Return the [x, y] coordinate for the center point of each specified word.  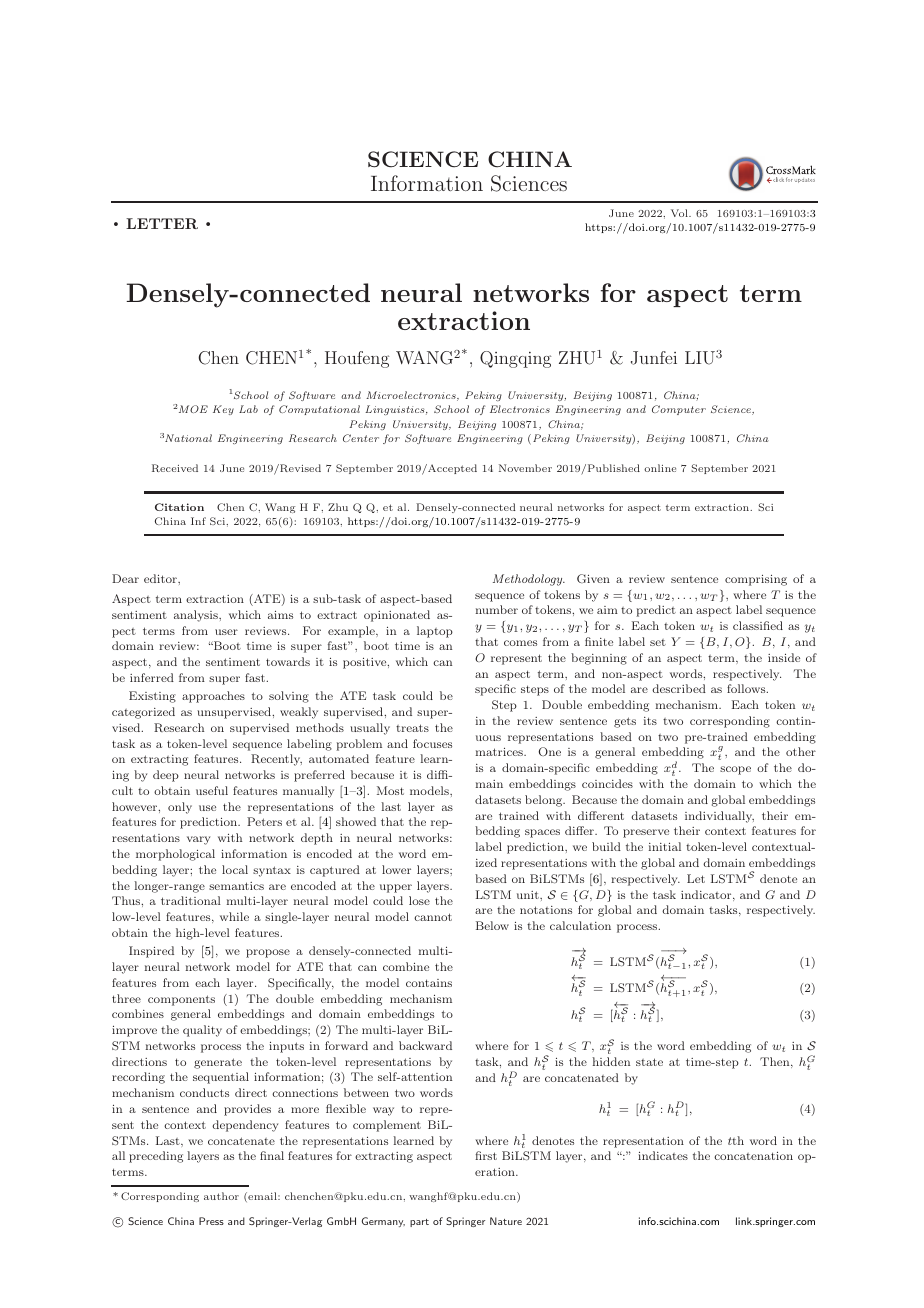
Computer [679, 410]
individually [719, 817]
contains [429, 983]
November [525, 468]
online [660, 468]
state [649, 1062]
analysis [197, 616]
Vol [680, 213]
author [221, 1196]
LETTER [162, 223]
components [181, 1000]
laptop [435, 632]
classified [758, 625]
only [180, 808]
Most [390, 790]
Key [223, 410]
